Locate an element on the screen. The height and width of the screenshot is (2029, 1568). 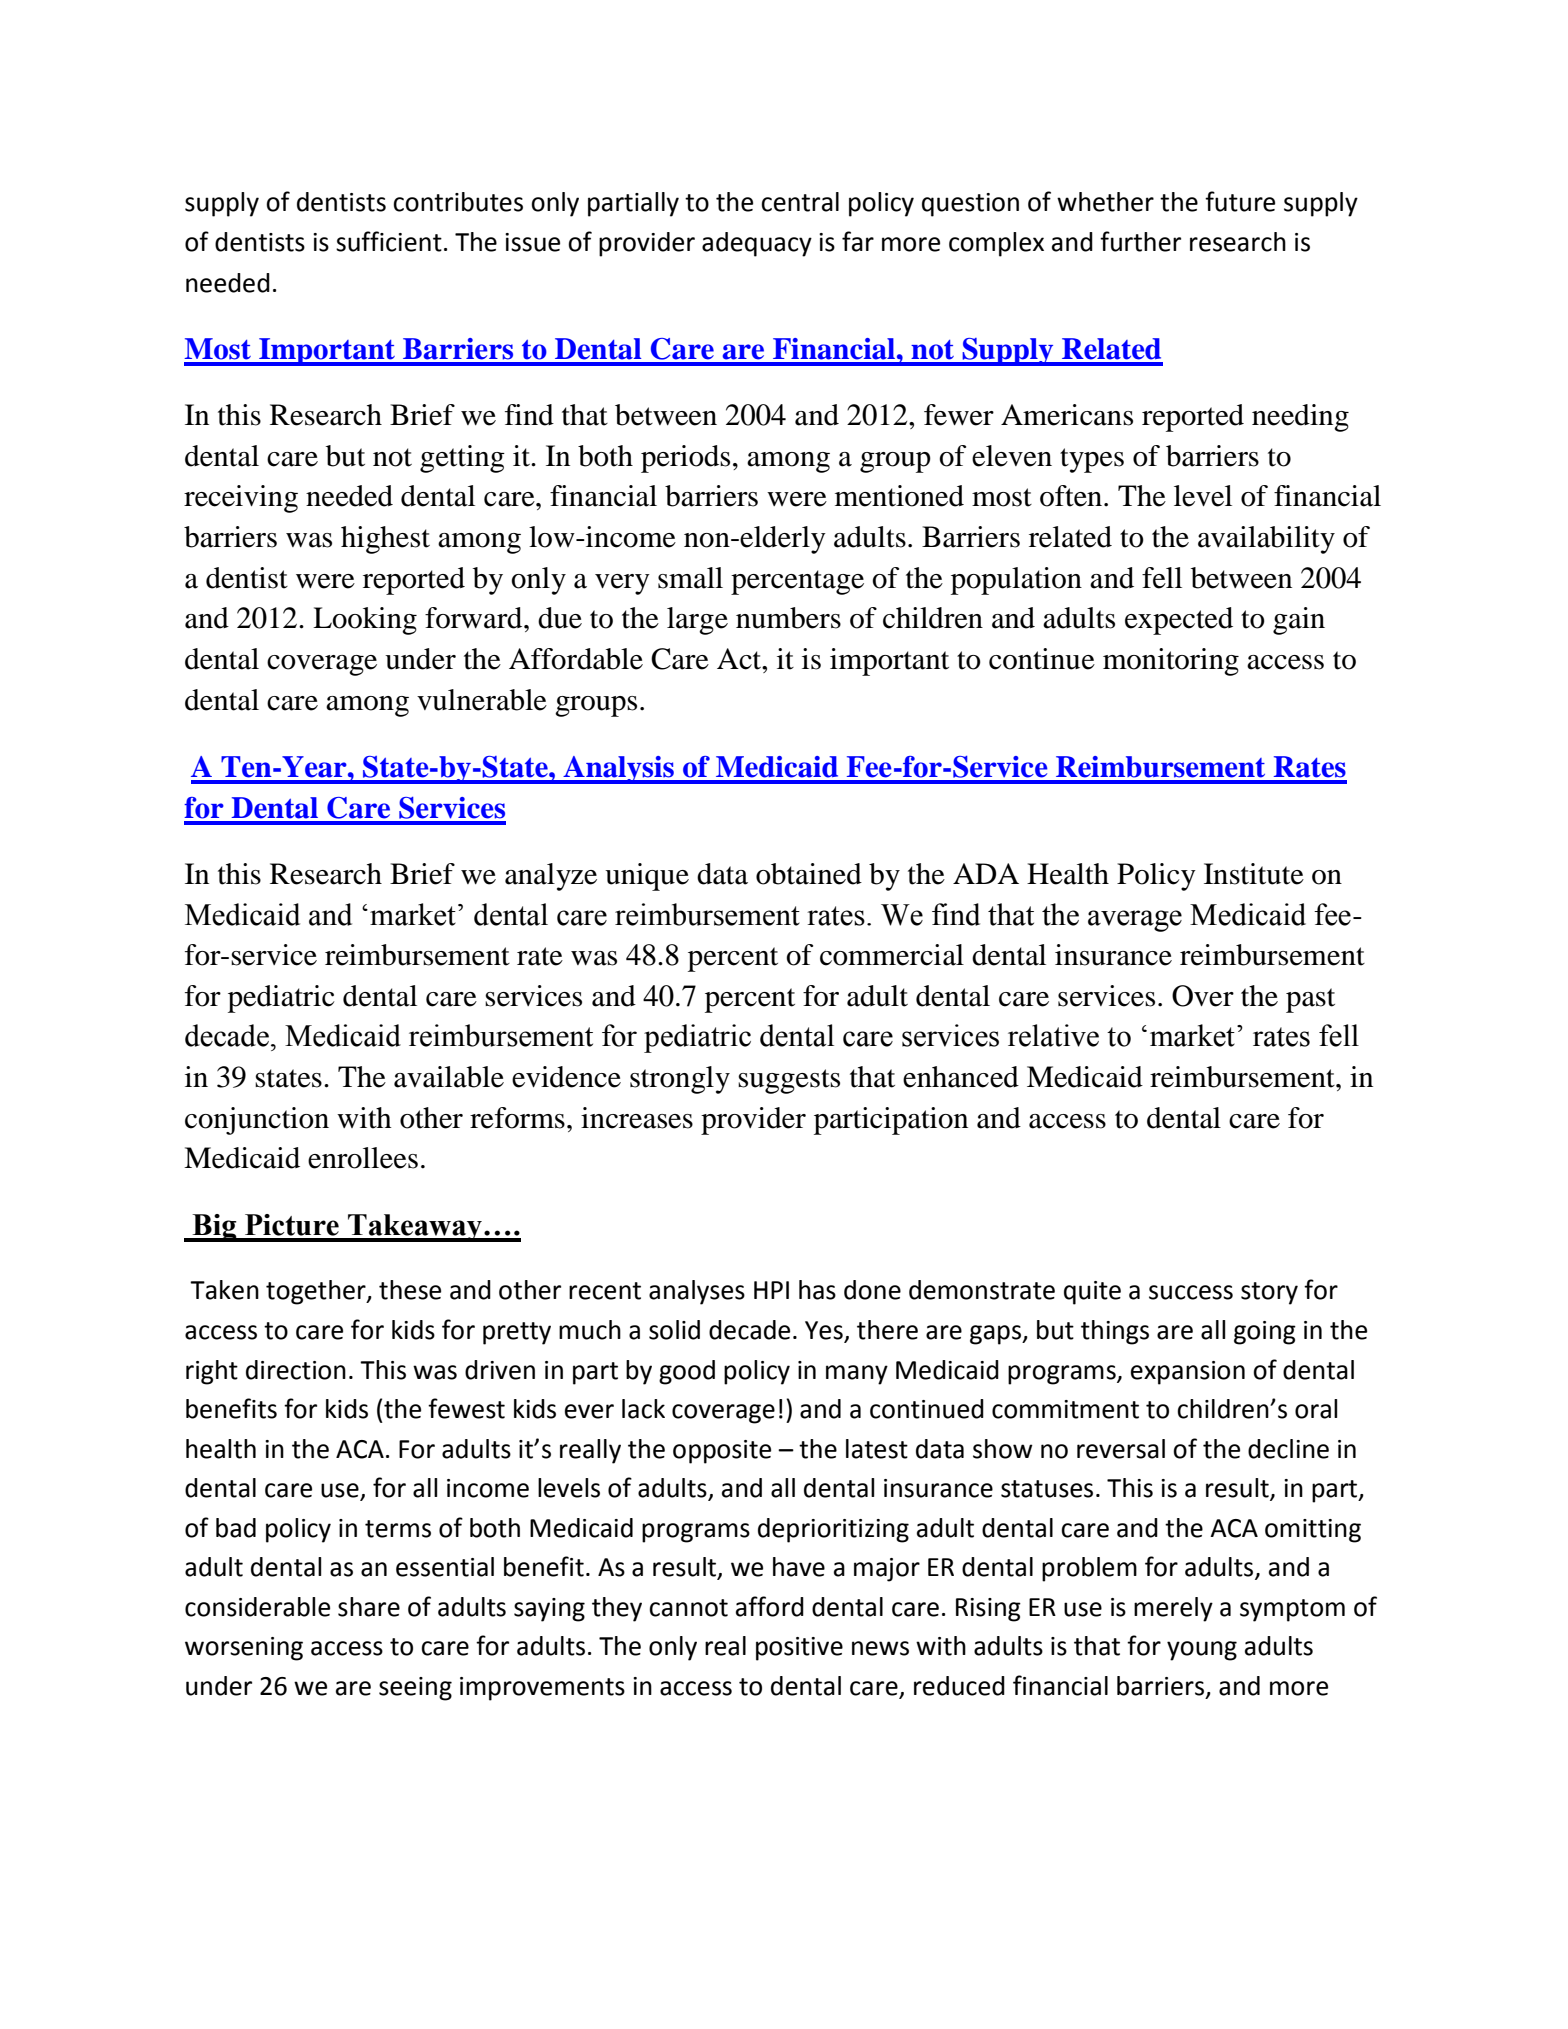
HPI is located at coordinates (771, 1290).
